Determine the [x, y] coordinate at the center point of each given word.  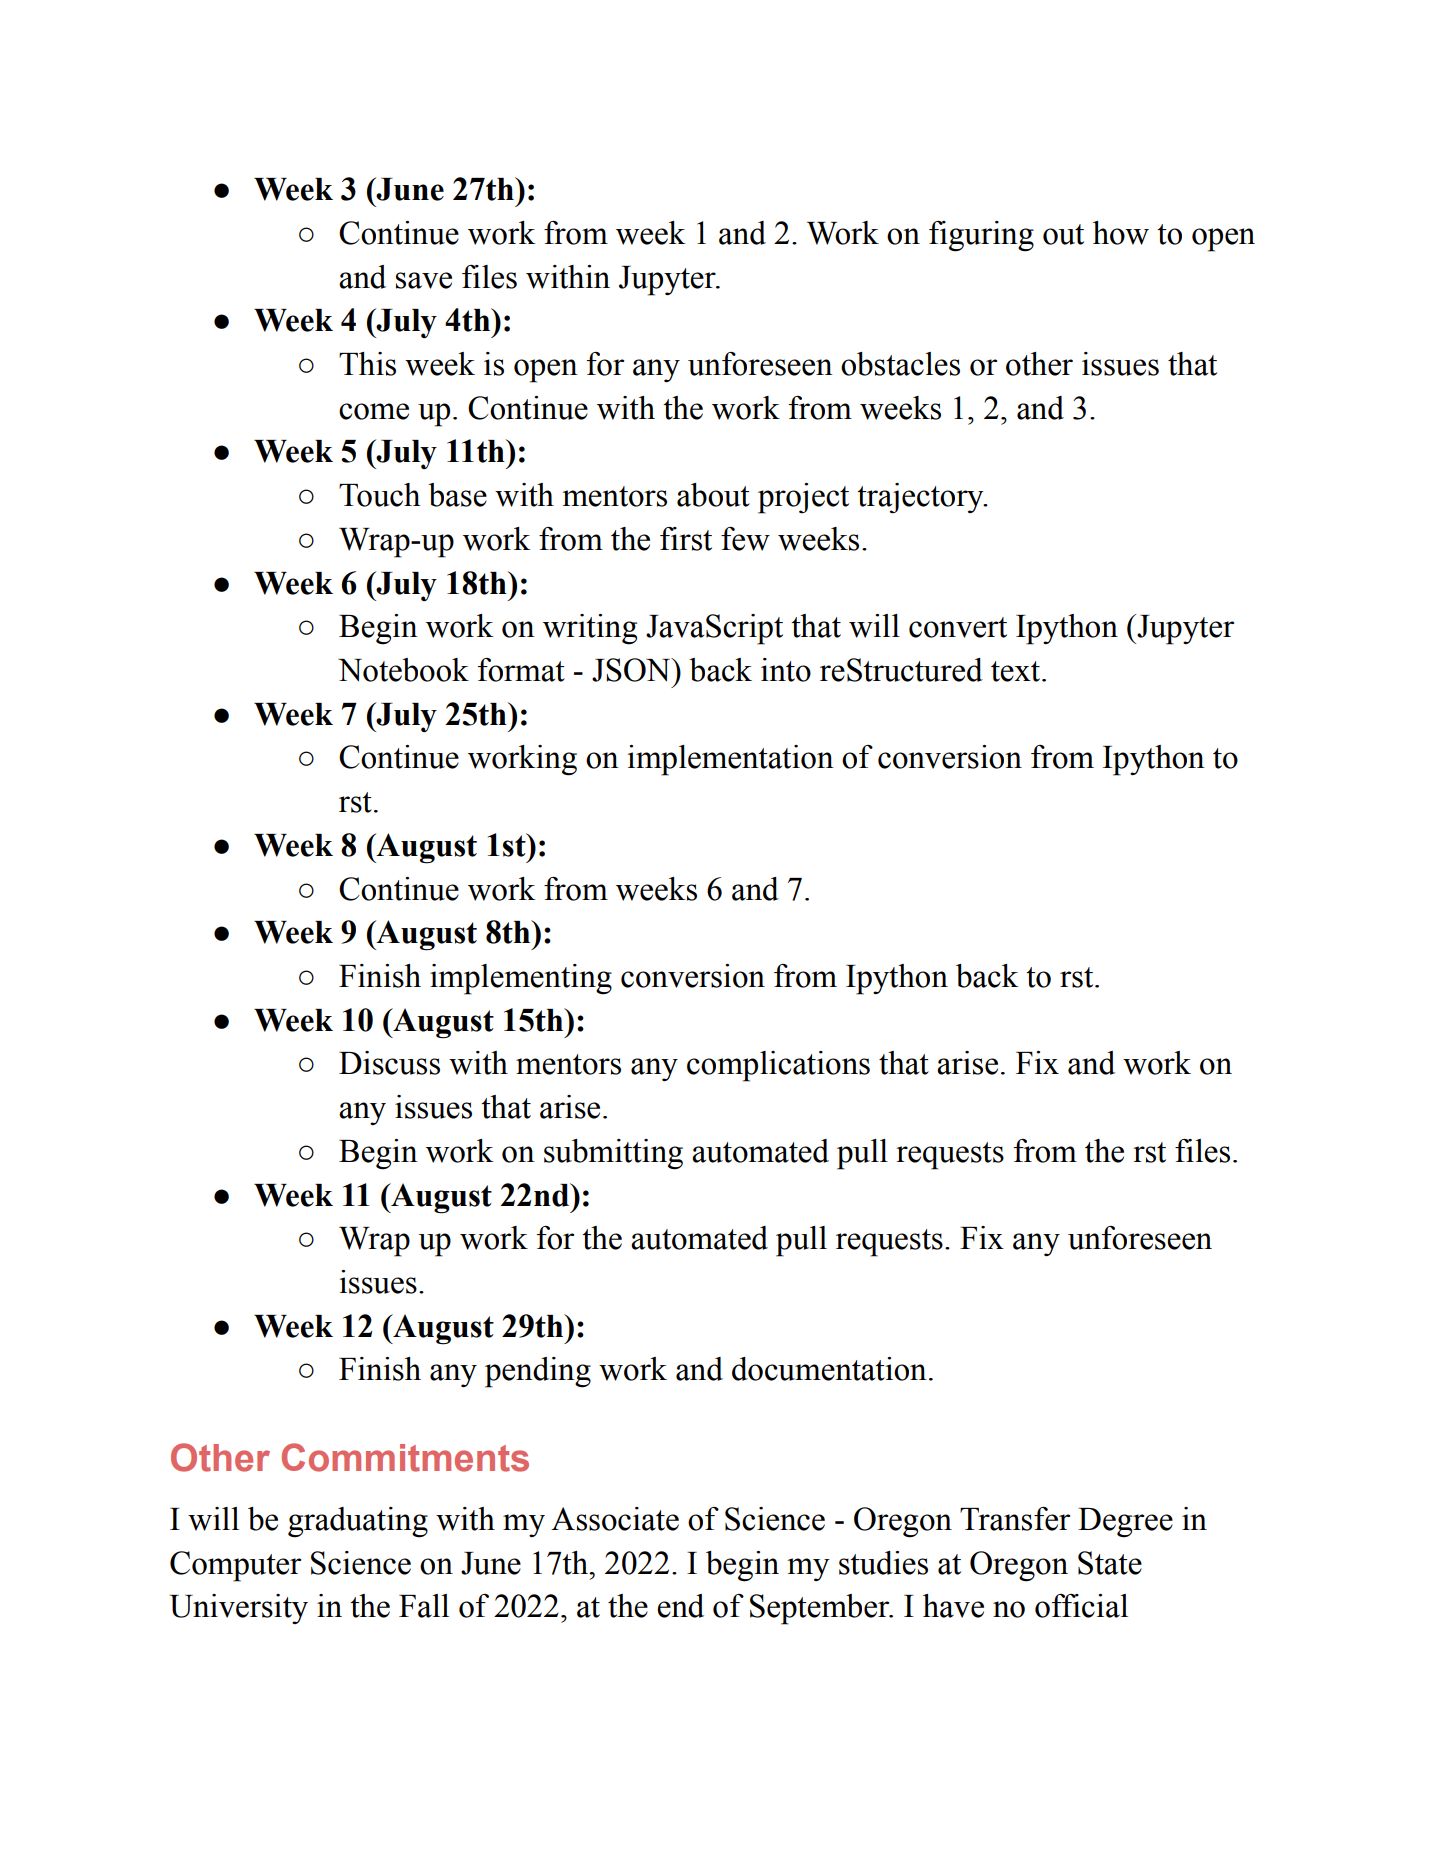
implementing [521, 979]
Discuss [389, 1063]
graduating [358, 1522]
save [424, 280]
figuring [981, 236]
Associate [615, 1519]
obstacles [900, 364]
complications [778, 1066]
